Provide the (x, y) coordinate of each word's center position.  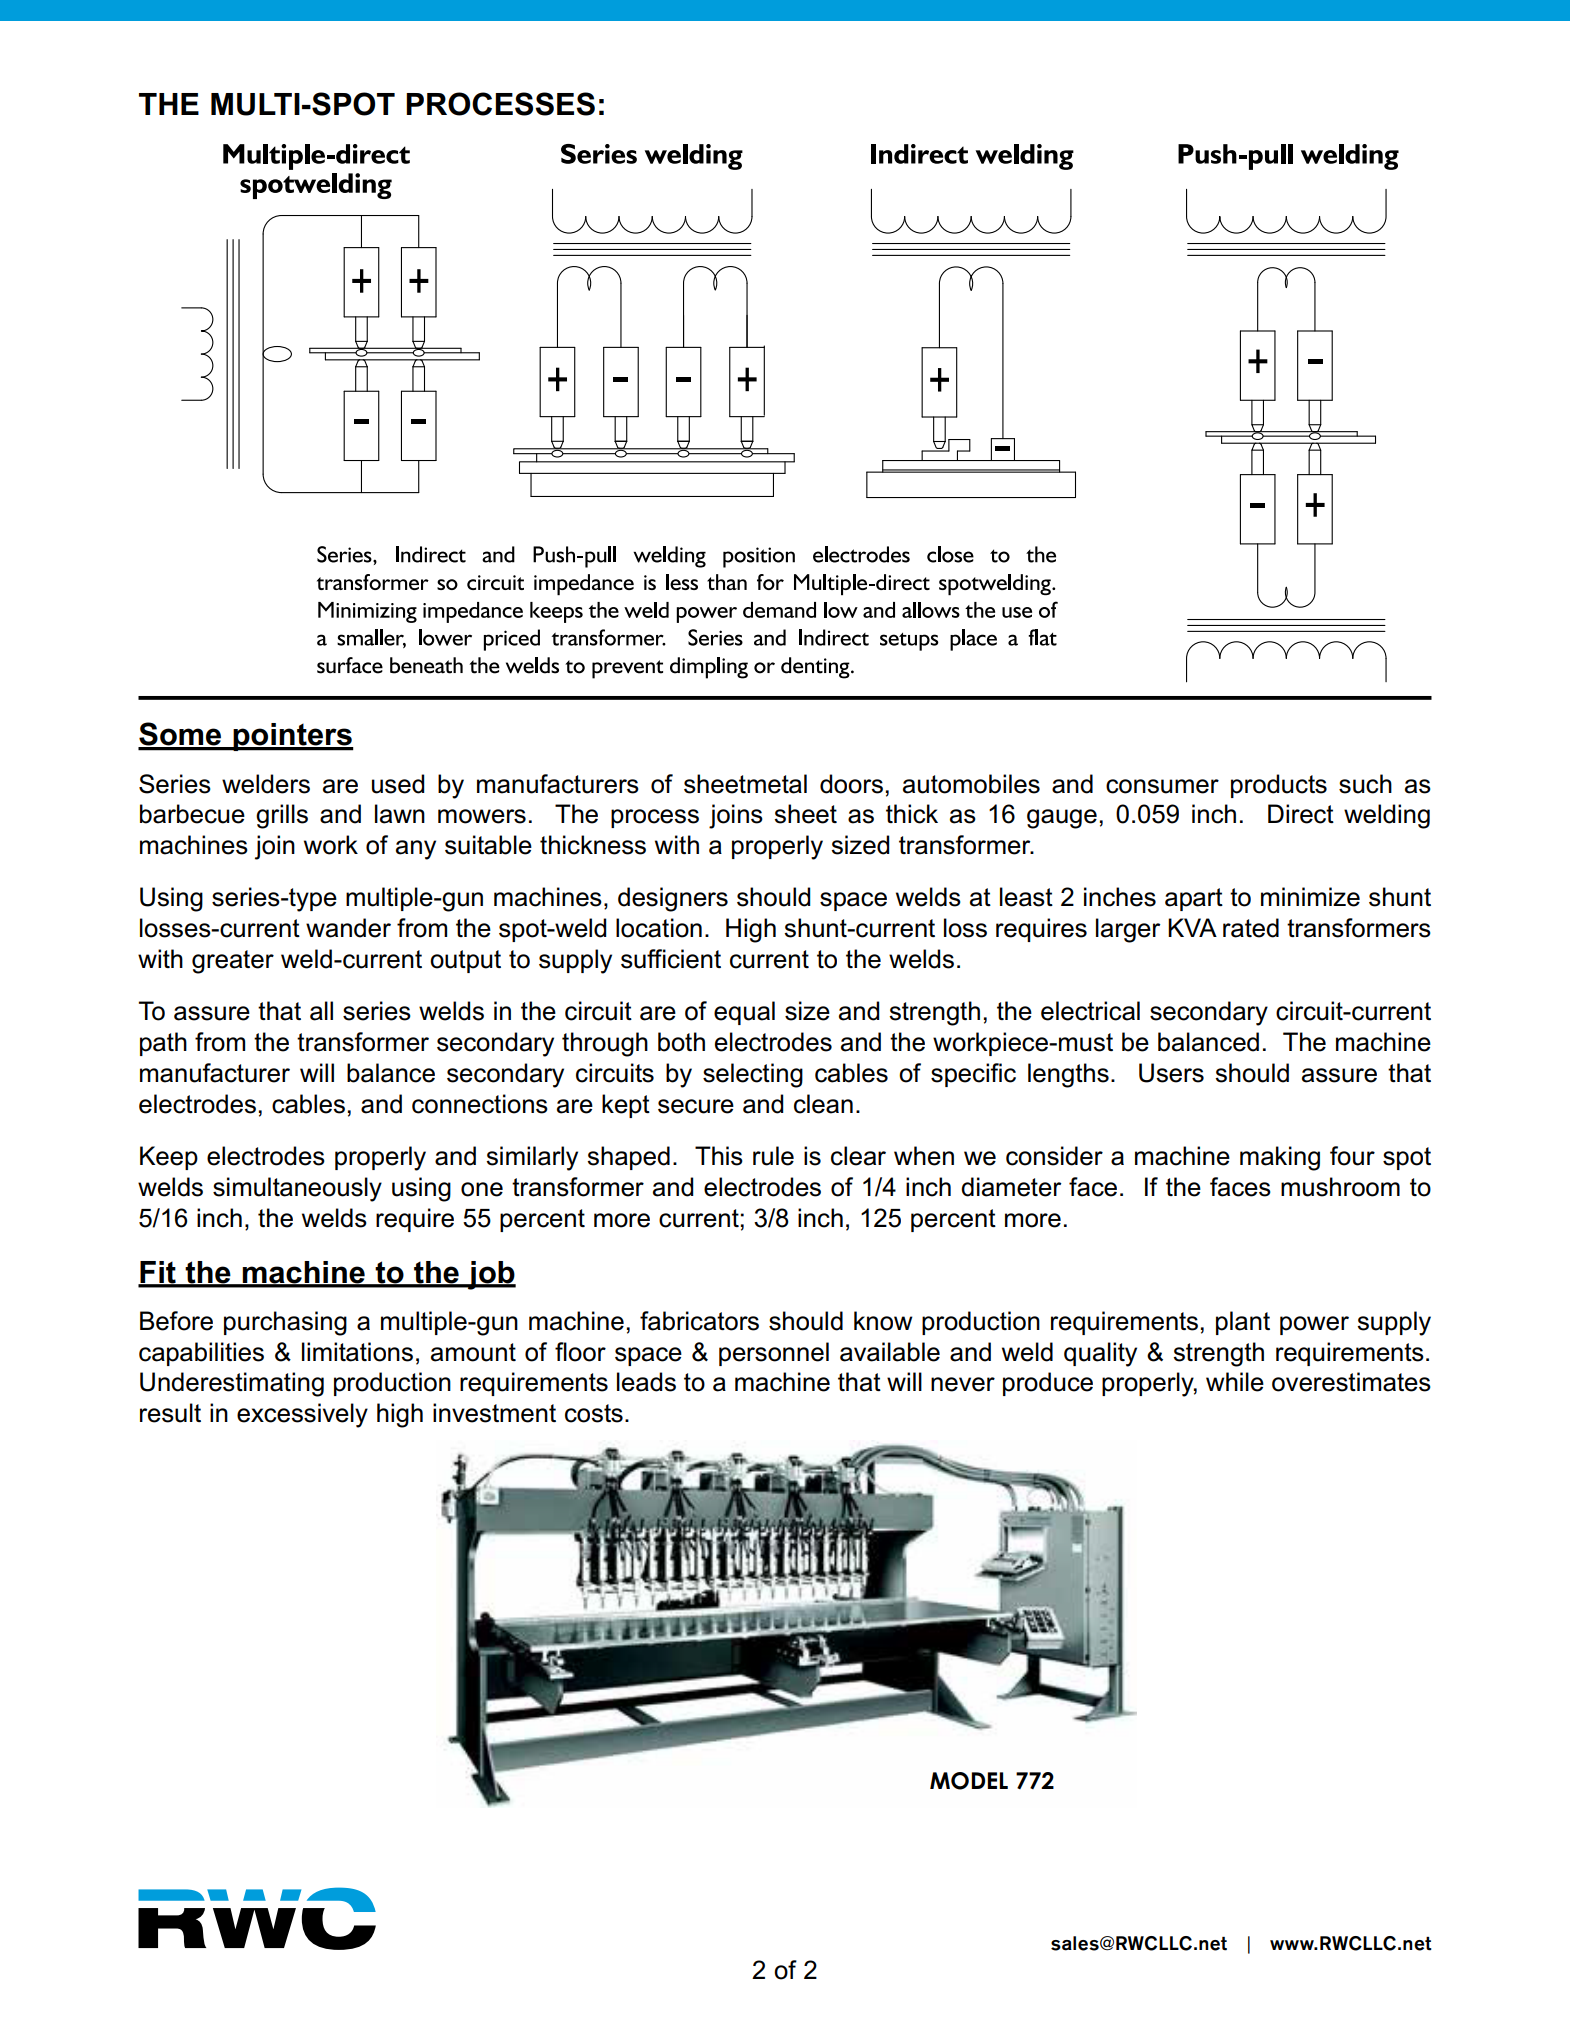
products (1279, 786)
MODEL (969, 1781)
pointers (292, 737)
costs (594, 1413)
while (1235, 1382)
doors (851, 784)
